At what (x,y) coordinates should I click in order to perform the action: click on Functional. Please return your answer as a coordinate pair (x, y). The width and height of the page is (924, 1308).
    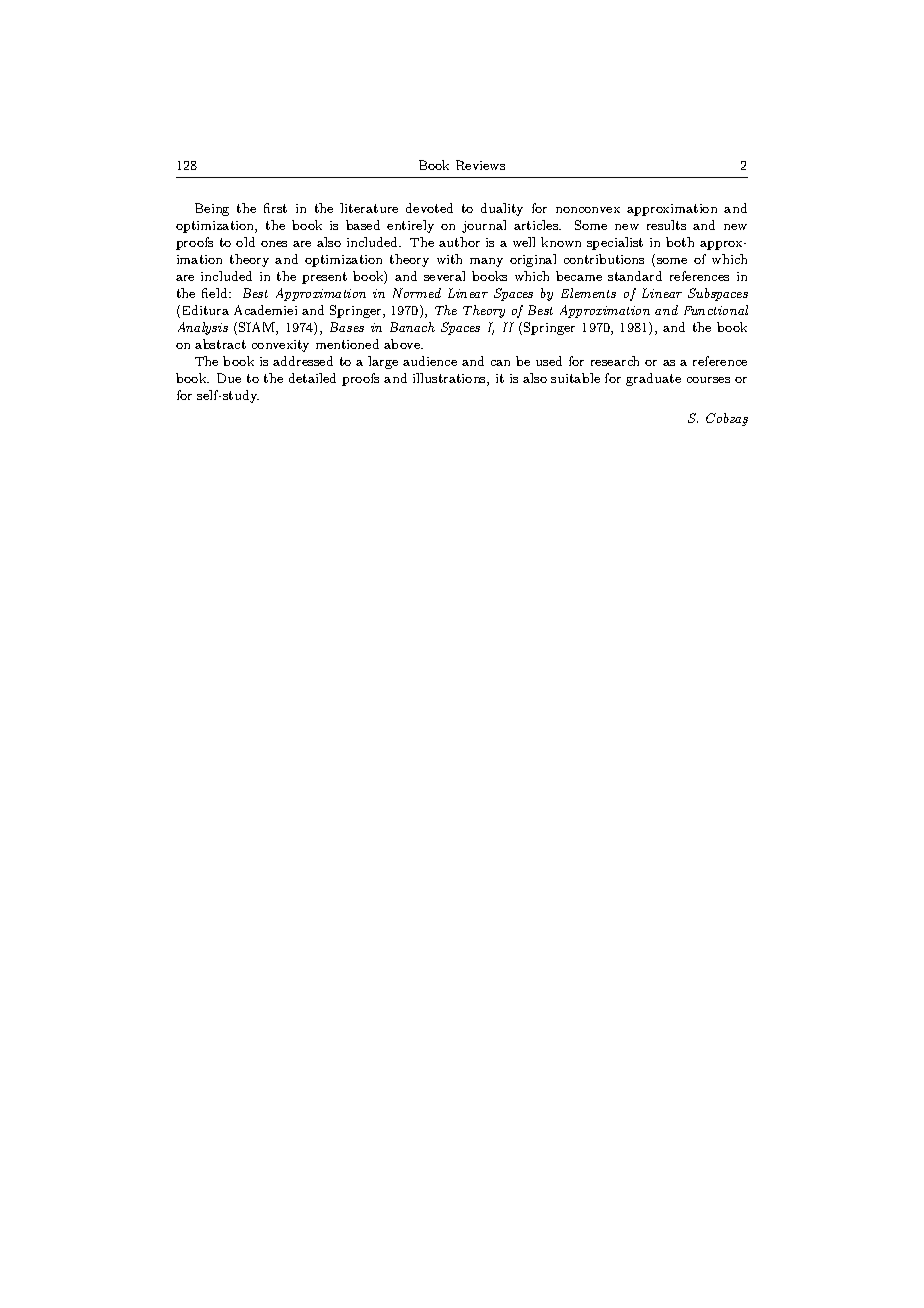
    Looking at the image, I should click on (716, 310).
